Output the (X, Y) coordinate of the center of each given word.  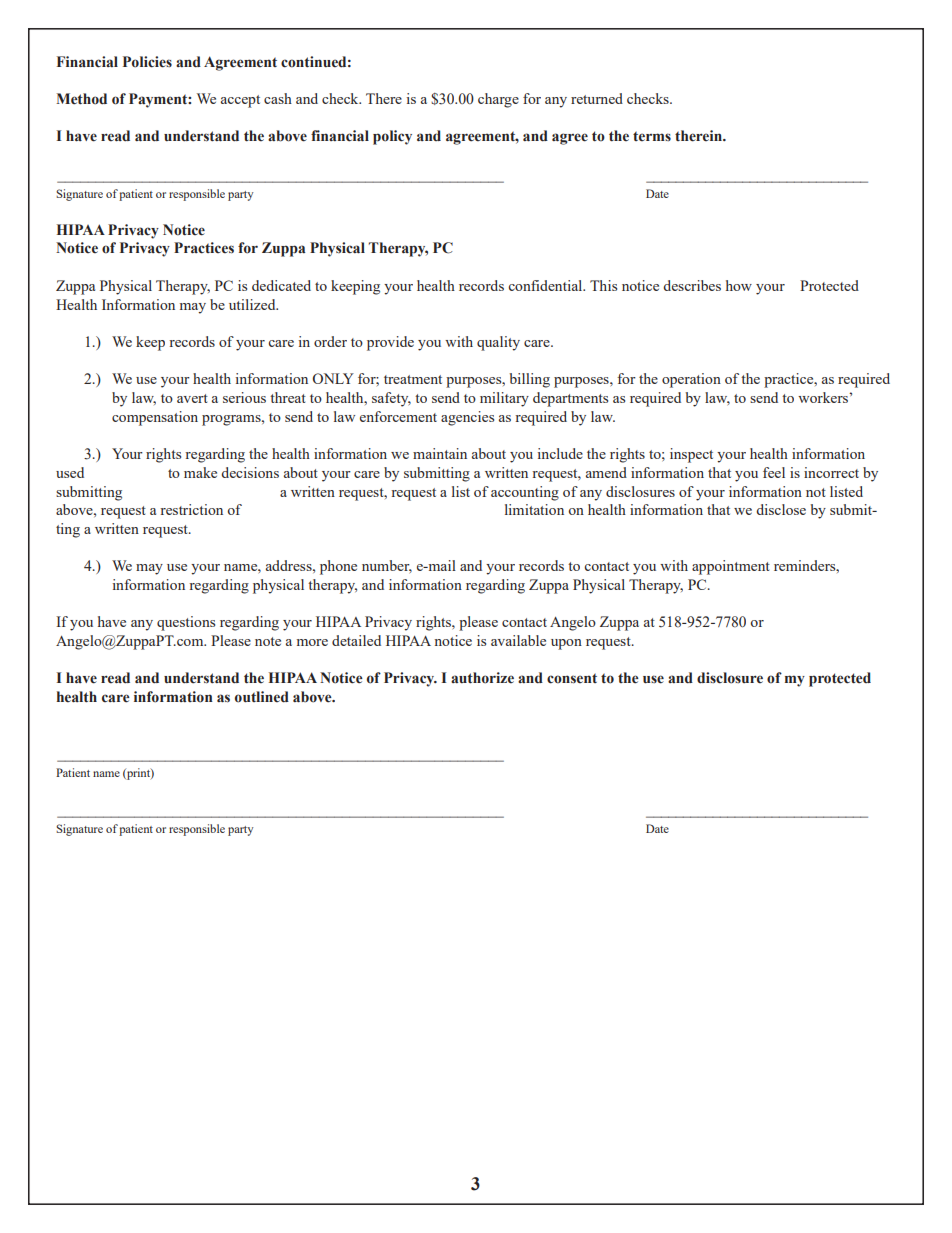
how (739, 285)
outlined (262, 697)
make (200, 472)
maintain (440, 453)
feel (774, 472)
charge (498, 100)
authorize (482, 678)
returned (597, 98)
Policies (147, 62)
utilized (253, 304)
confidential (546, 285)
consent (572, 678)
